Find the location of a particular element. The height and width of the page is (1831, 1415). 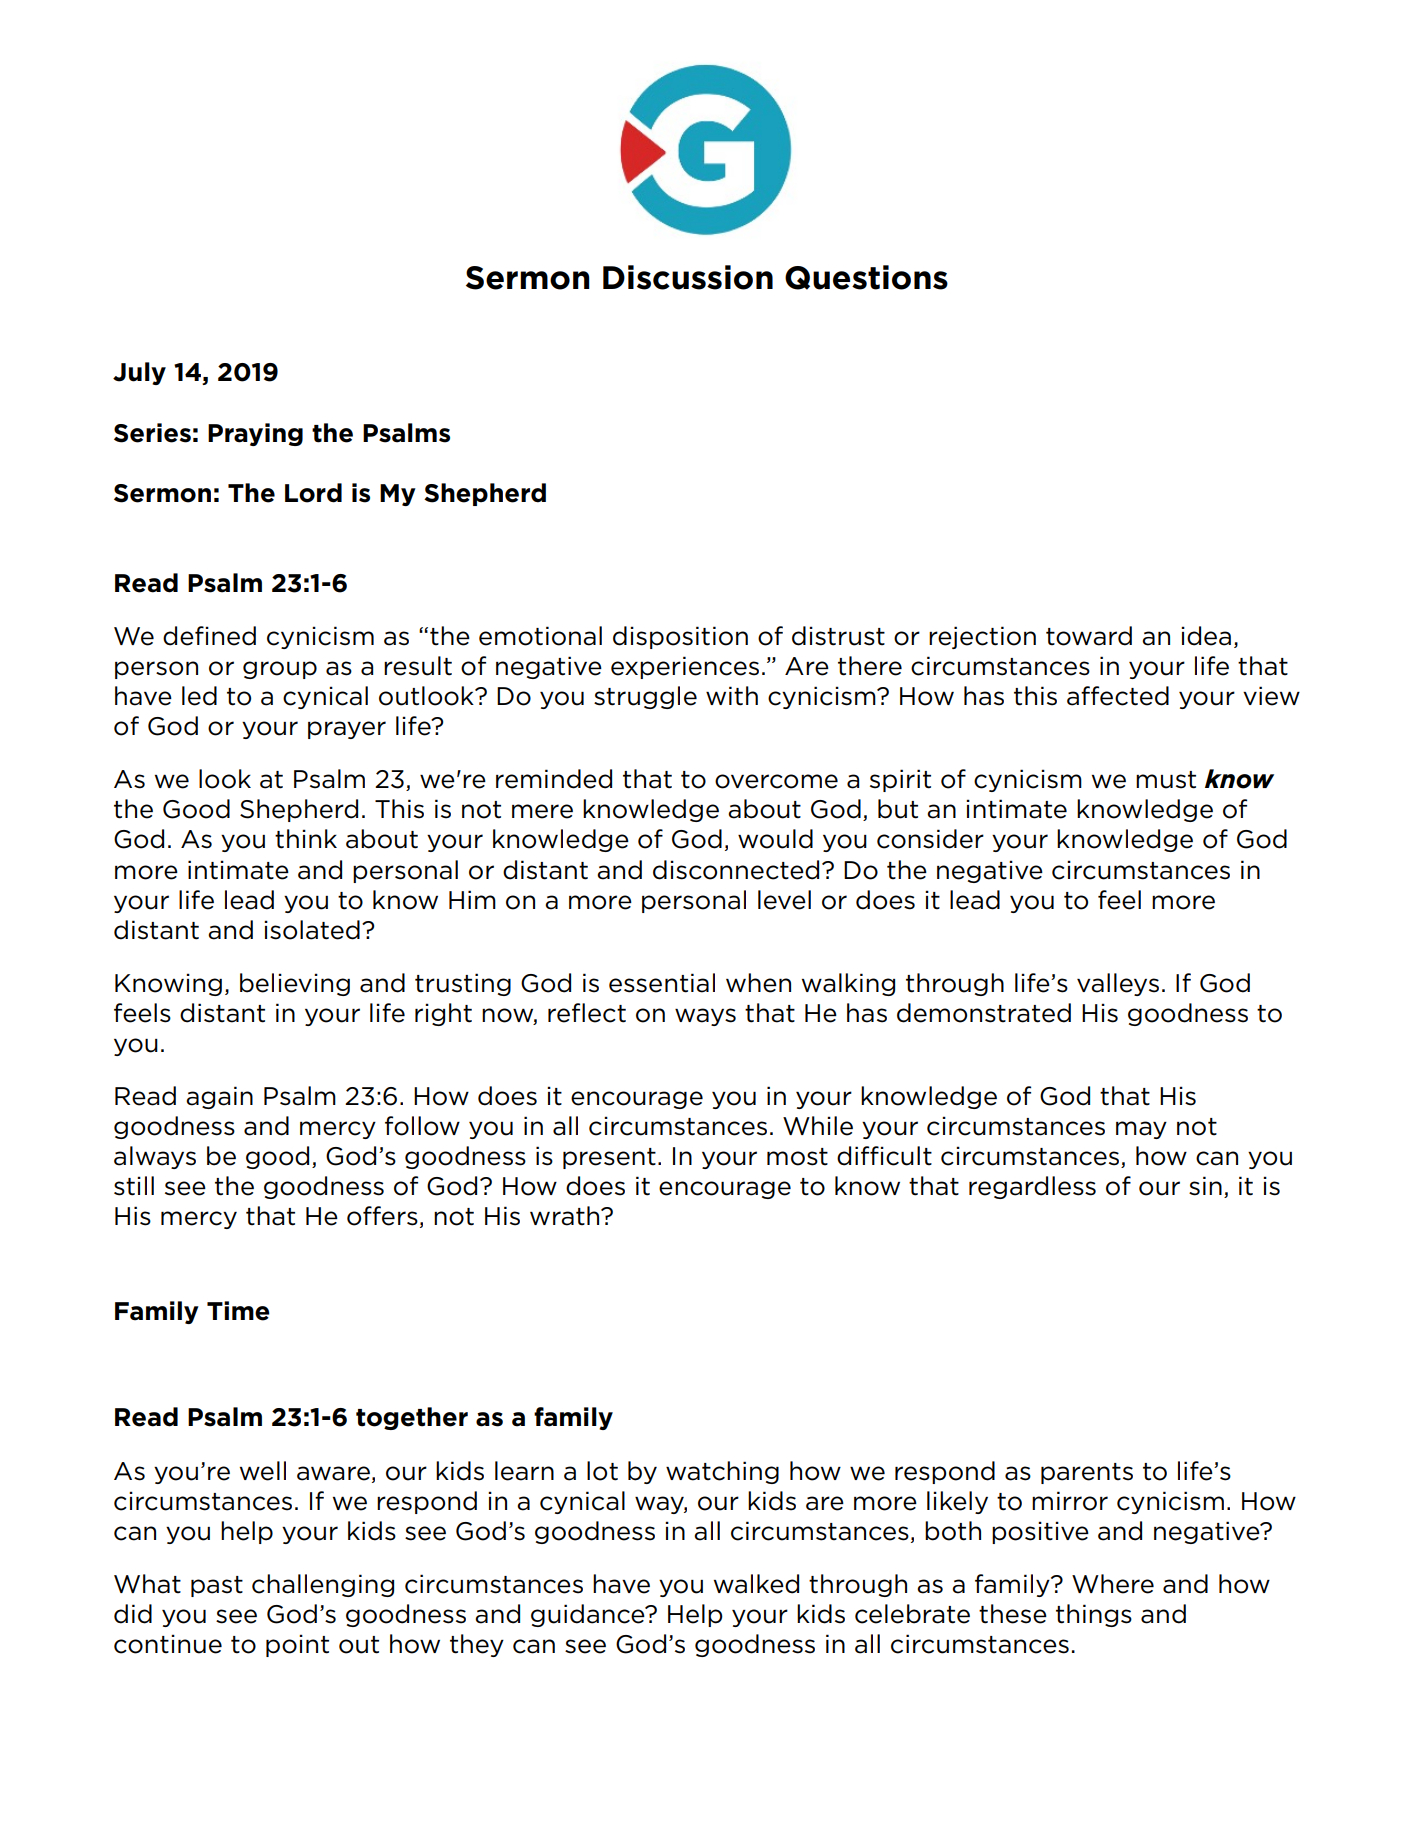

July is located at coordinates (139, 373).
